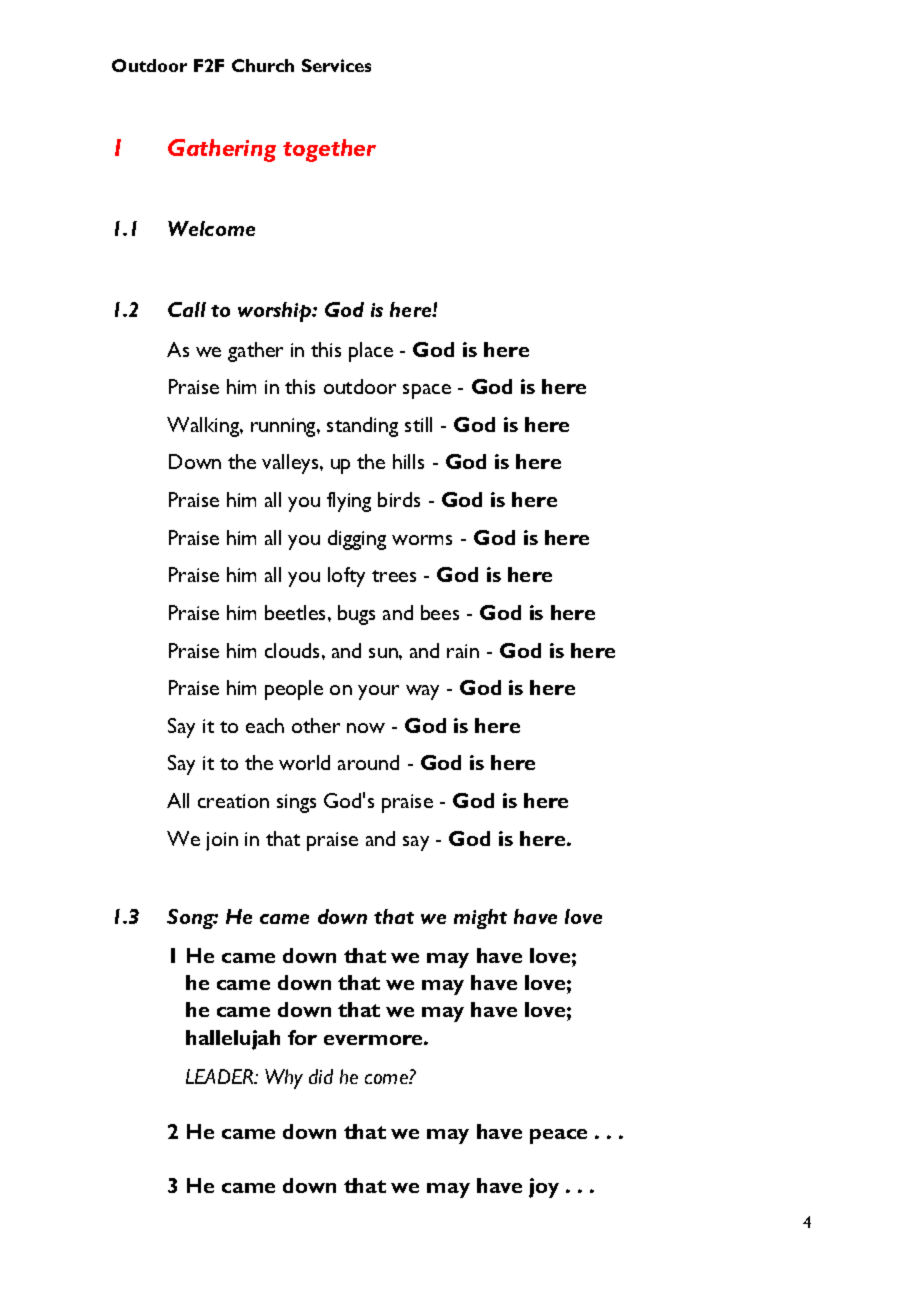 This image has width=924, height=1307. Describe the element at coordinates (233, 1040) in the image. I see `hallelujah` at that location.
